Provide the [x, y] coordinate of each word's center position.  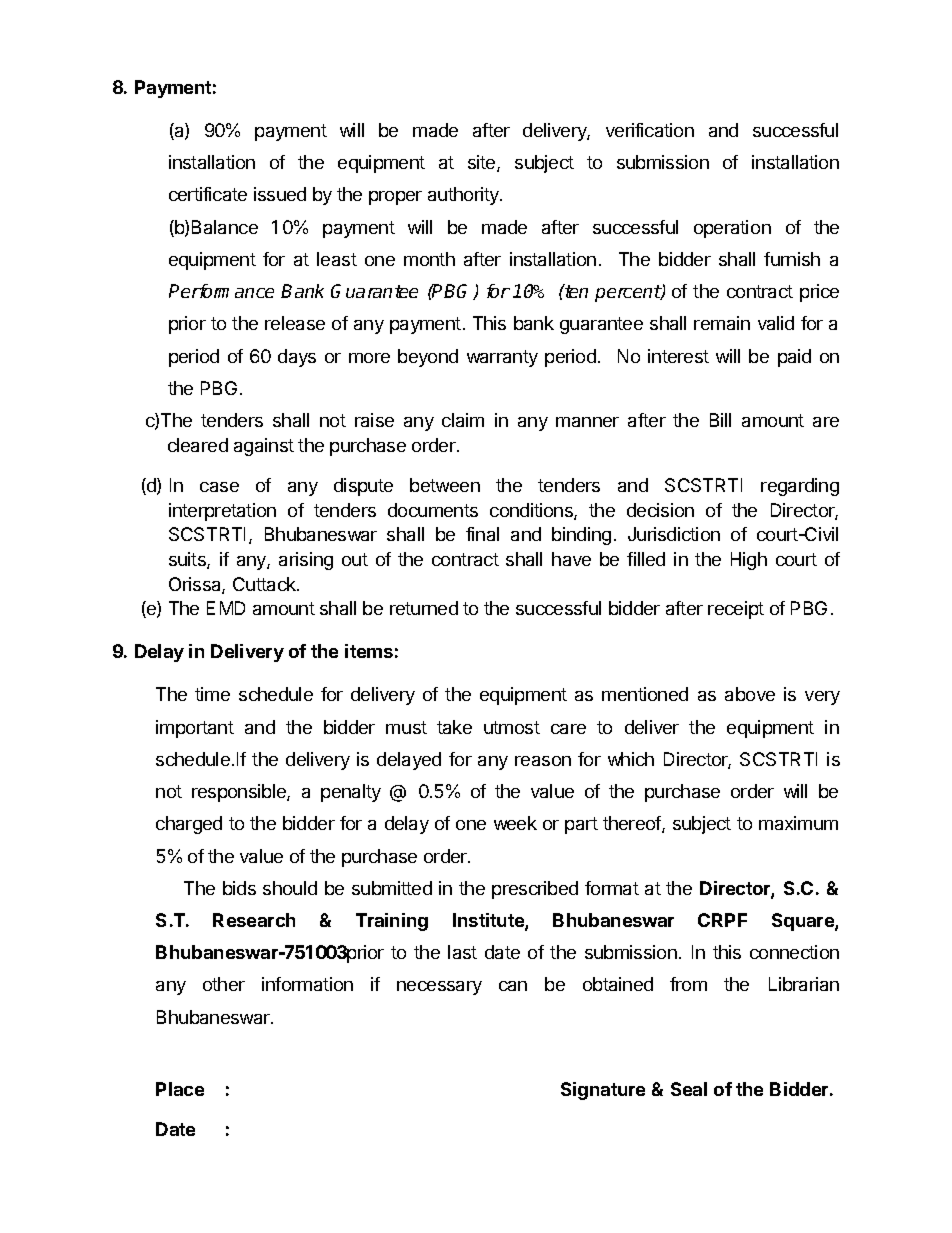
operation [732, 229]
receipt [736, 610]
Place [180, 1089]
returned [424, 608]
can [513, 986]
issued [280, 194]
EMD [226, 608]
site [483, 163]
